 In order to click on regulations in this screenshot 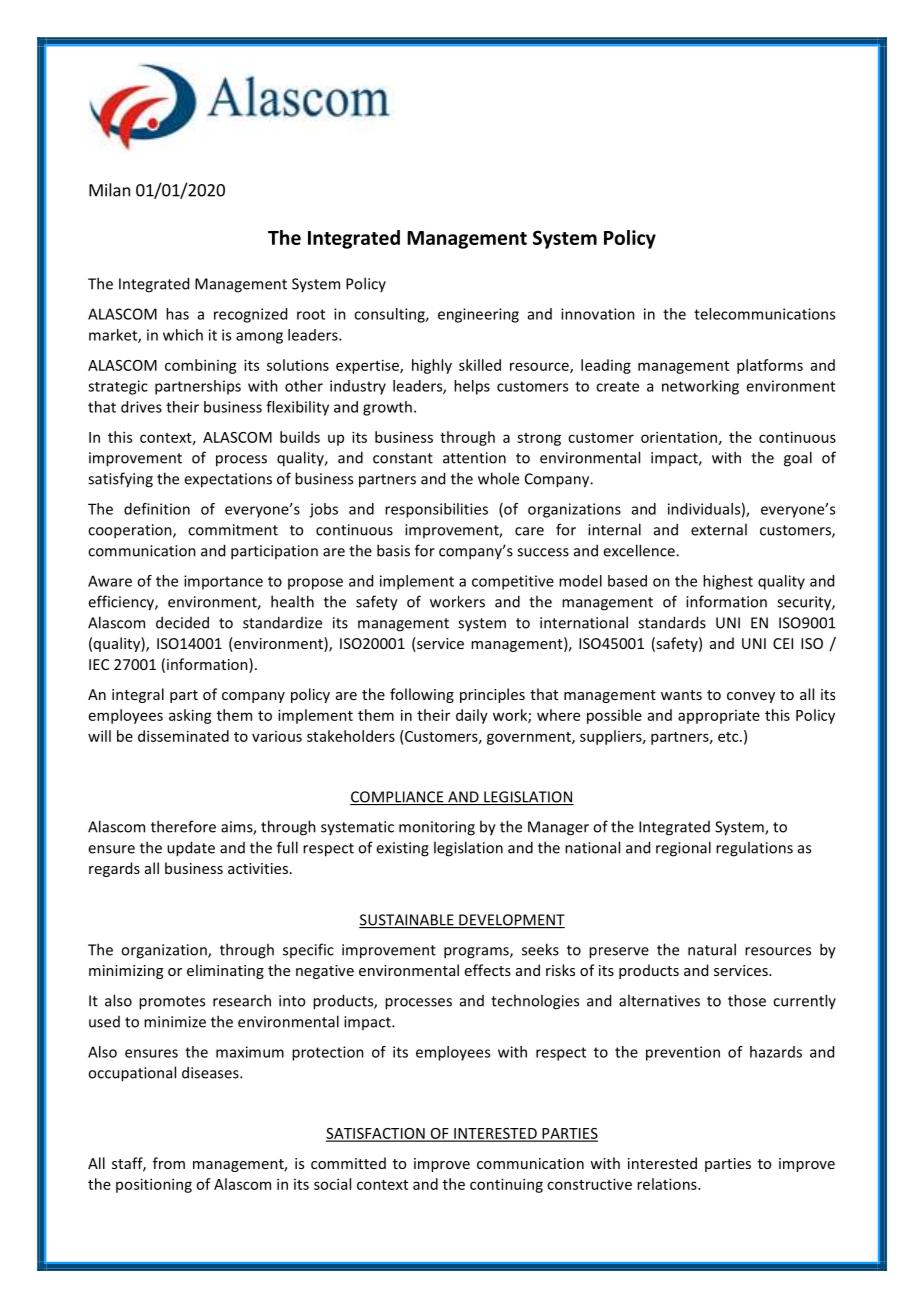, I will do `click(754, 849)`.
